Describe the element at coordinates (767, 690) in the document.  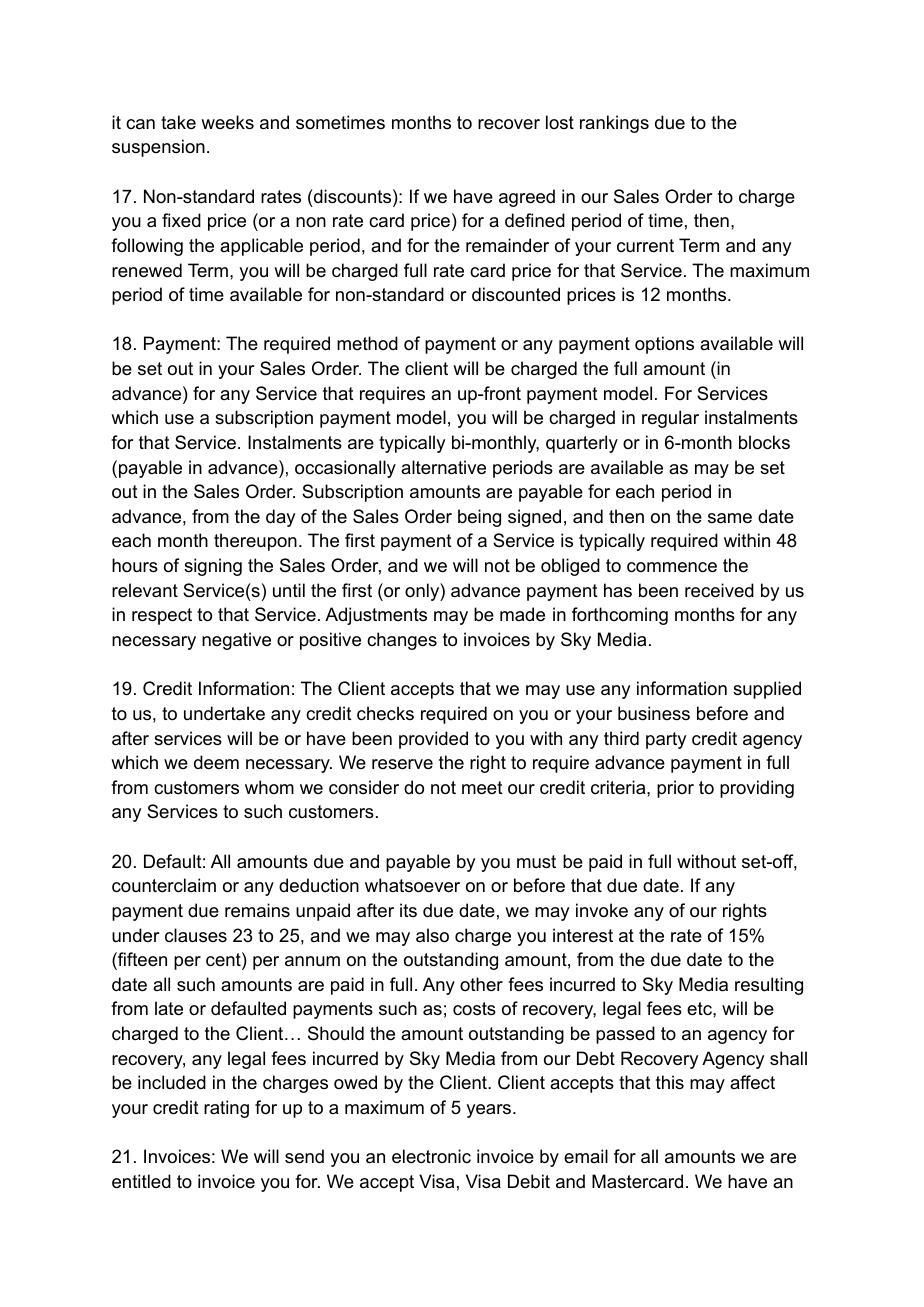
I see `supplied` at that location.
